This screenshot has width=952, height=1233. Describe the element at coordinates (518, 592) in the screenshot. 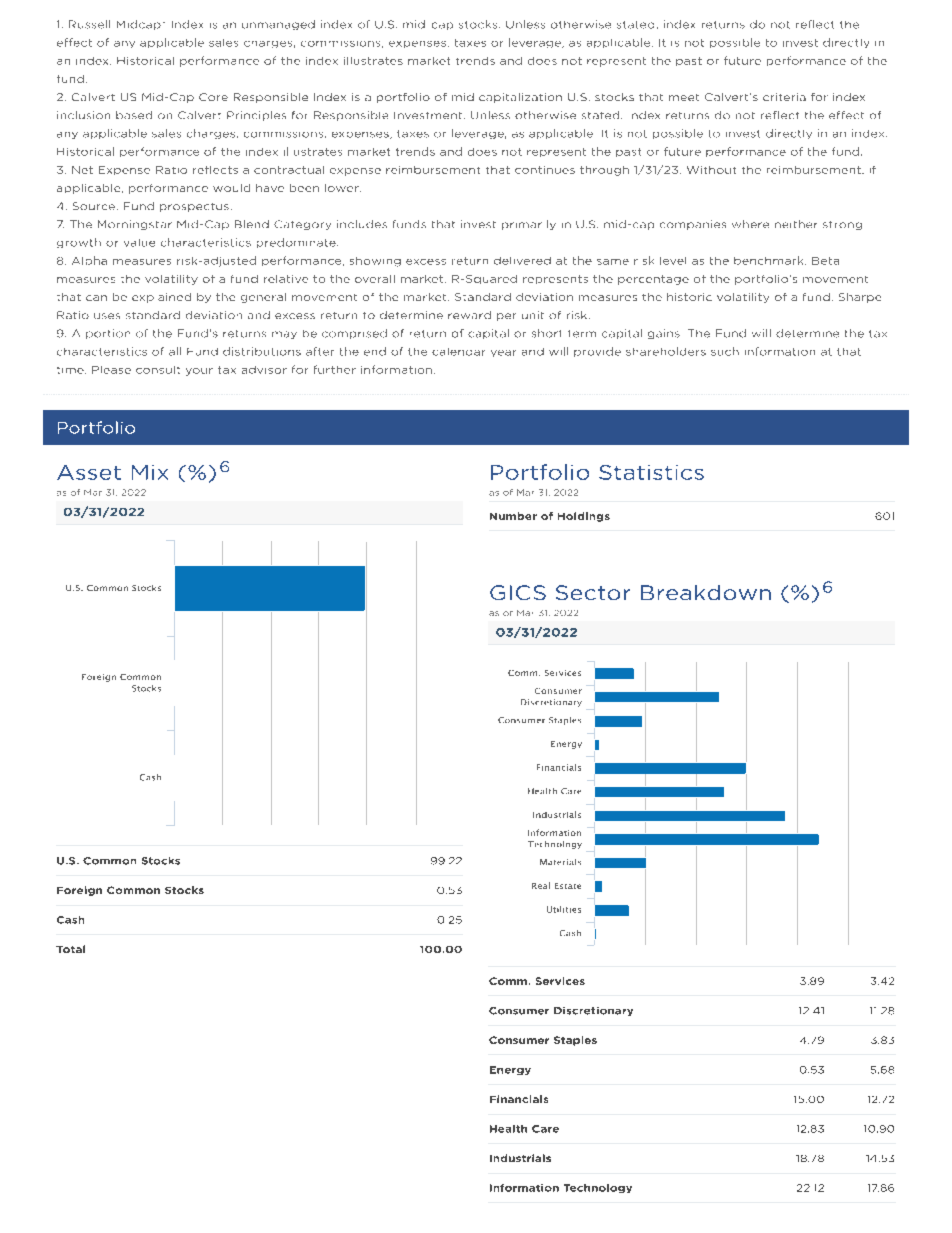

I see `GICS` at that location.
